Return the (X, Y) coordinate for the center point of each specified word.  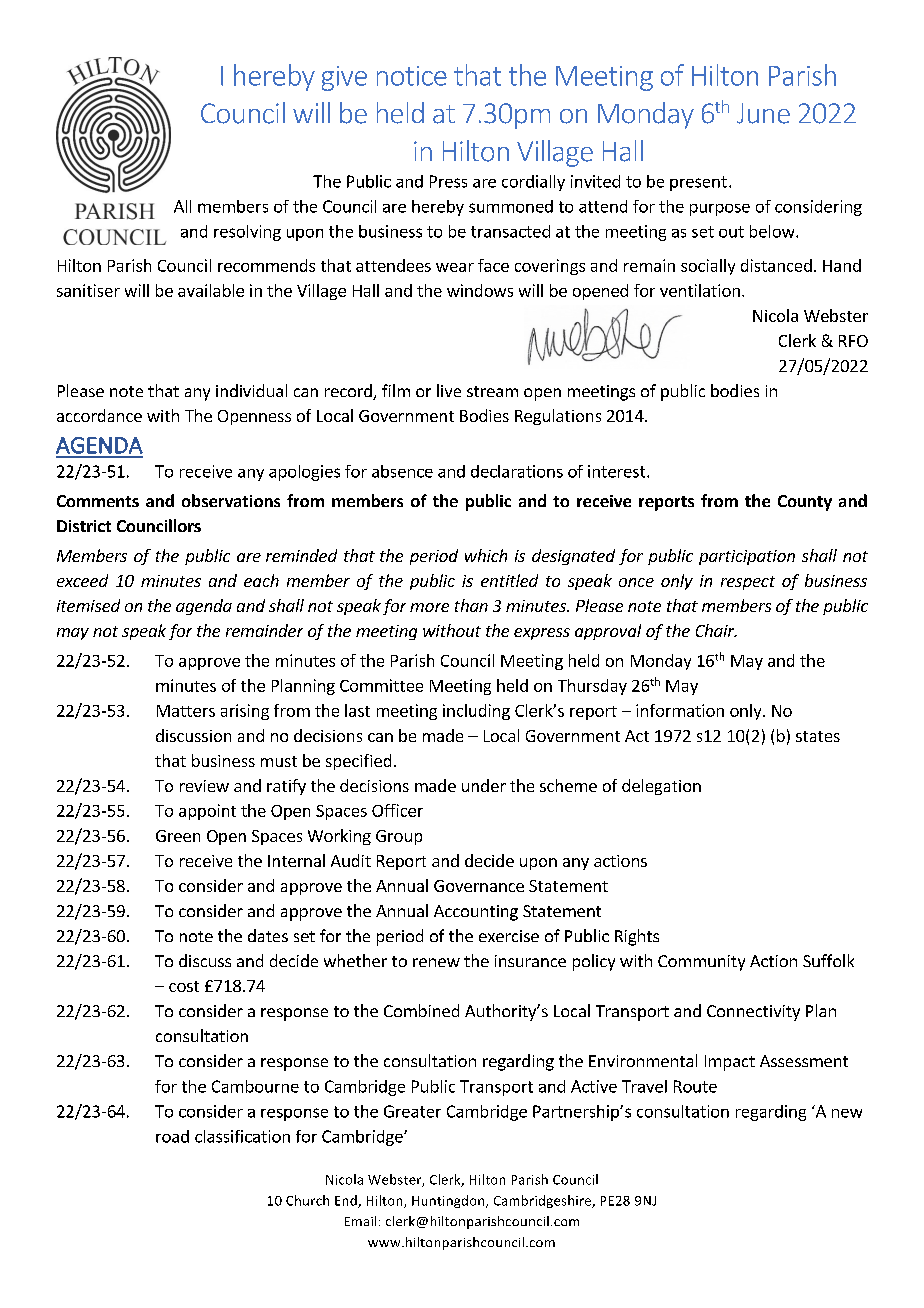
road (172, 1136)
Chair (716, 630)
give (344, 78)
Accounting (476, 913)
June (763, 113)
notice (412, 76)
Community (701, 963)
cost (184, 986)
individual (251, 390)
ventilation (700, 290)
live (449, 390)
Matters (186, 711)
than (471, 605)
